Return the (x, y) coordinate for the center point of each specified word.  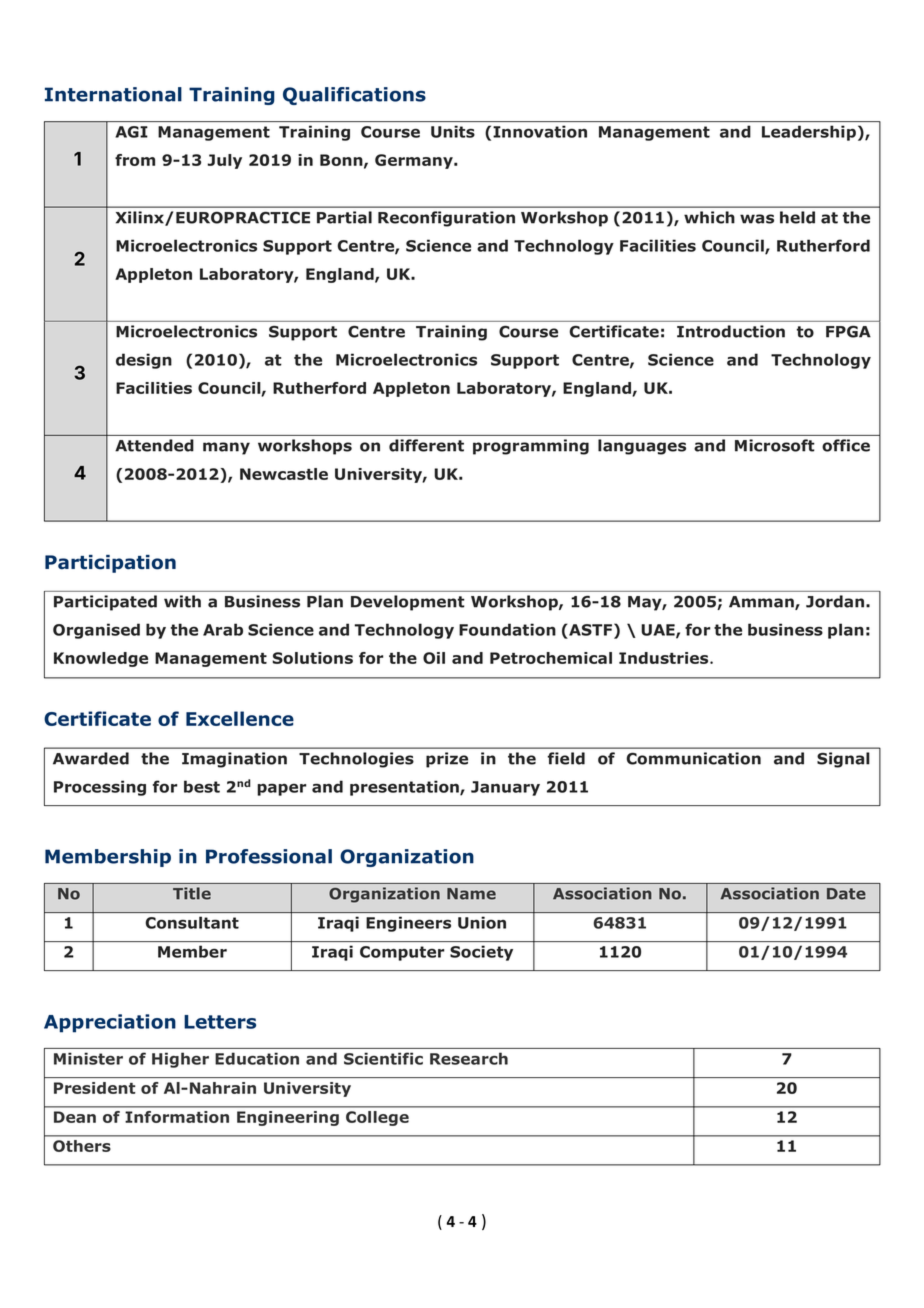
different (426, 445)
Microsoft (775, 445)
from (135, 160)
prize (447, 760)
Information (177, 1117)
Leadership (809, 133)
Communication (693, 758)
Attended (154, 445)
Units (453, 132)
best (202, 786)
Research (469, 1058)
